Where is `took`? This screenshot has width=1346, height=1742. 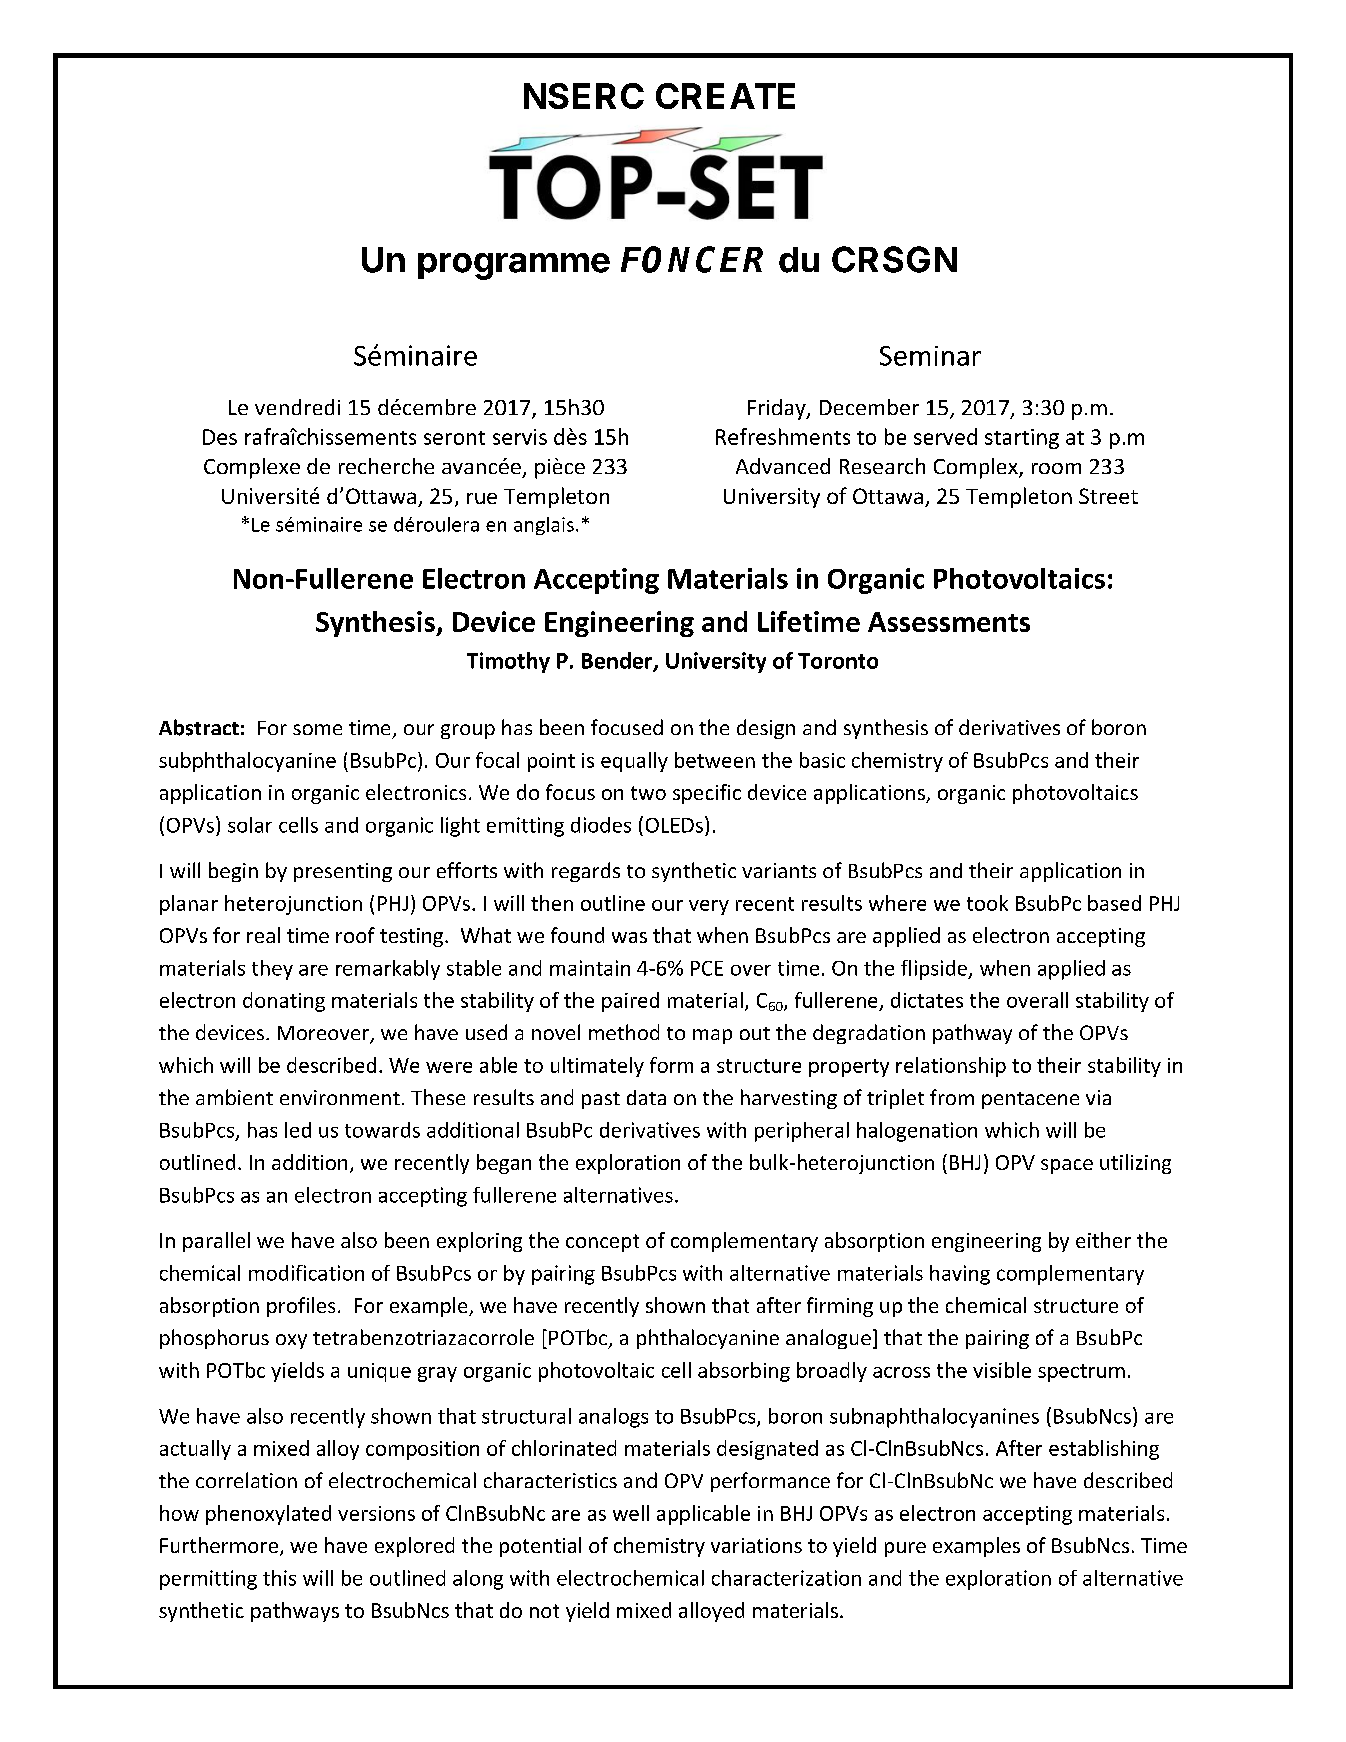
took is located at coordinates (987, 903).
